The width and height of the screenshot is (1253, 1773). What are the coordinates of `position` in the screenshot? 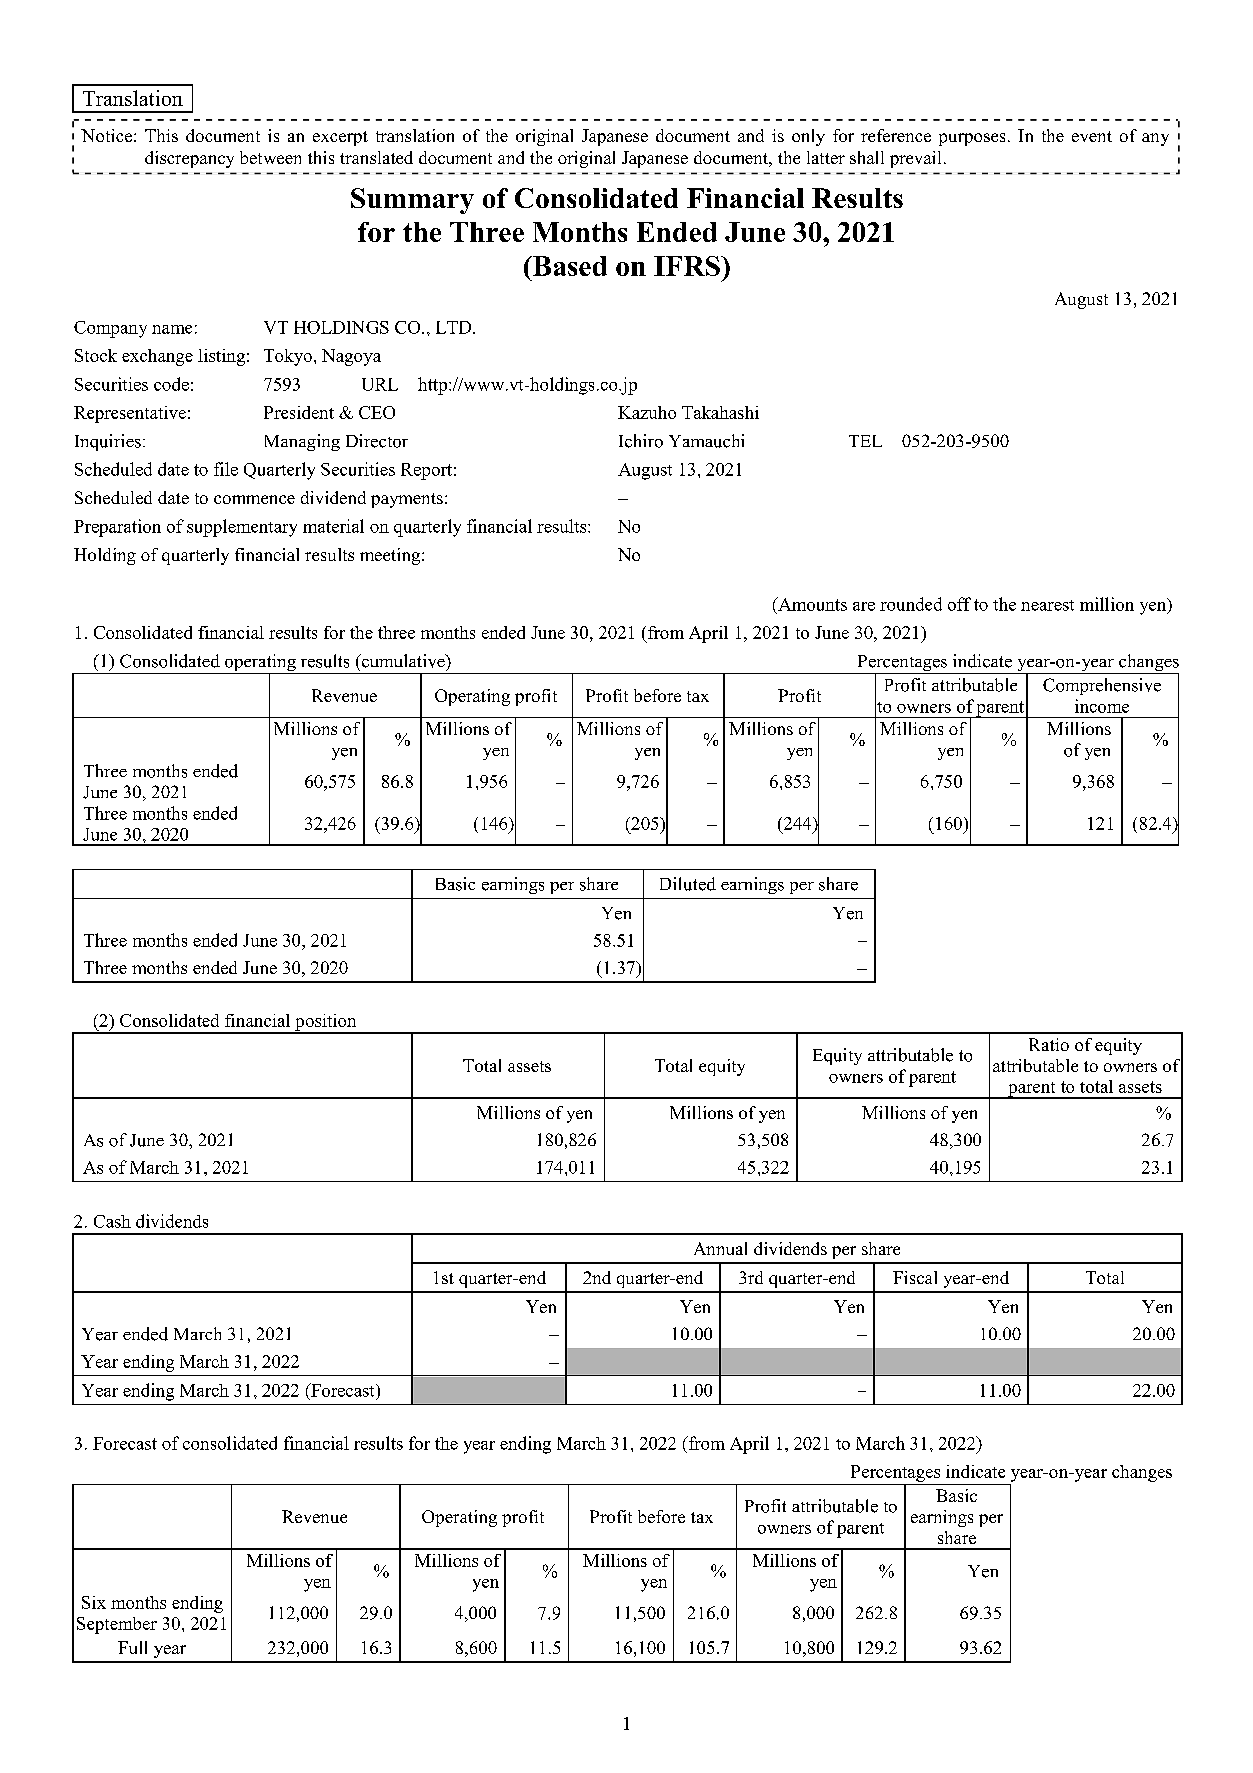 It's located at (326, 1023).
